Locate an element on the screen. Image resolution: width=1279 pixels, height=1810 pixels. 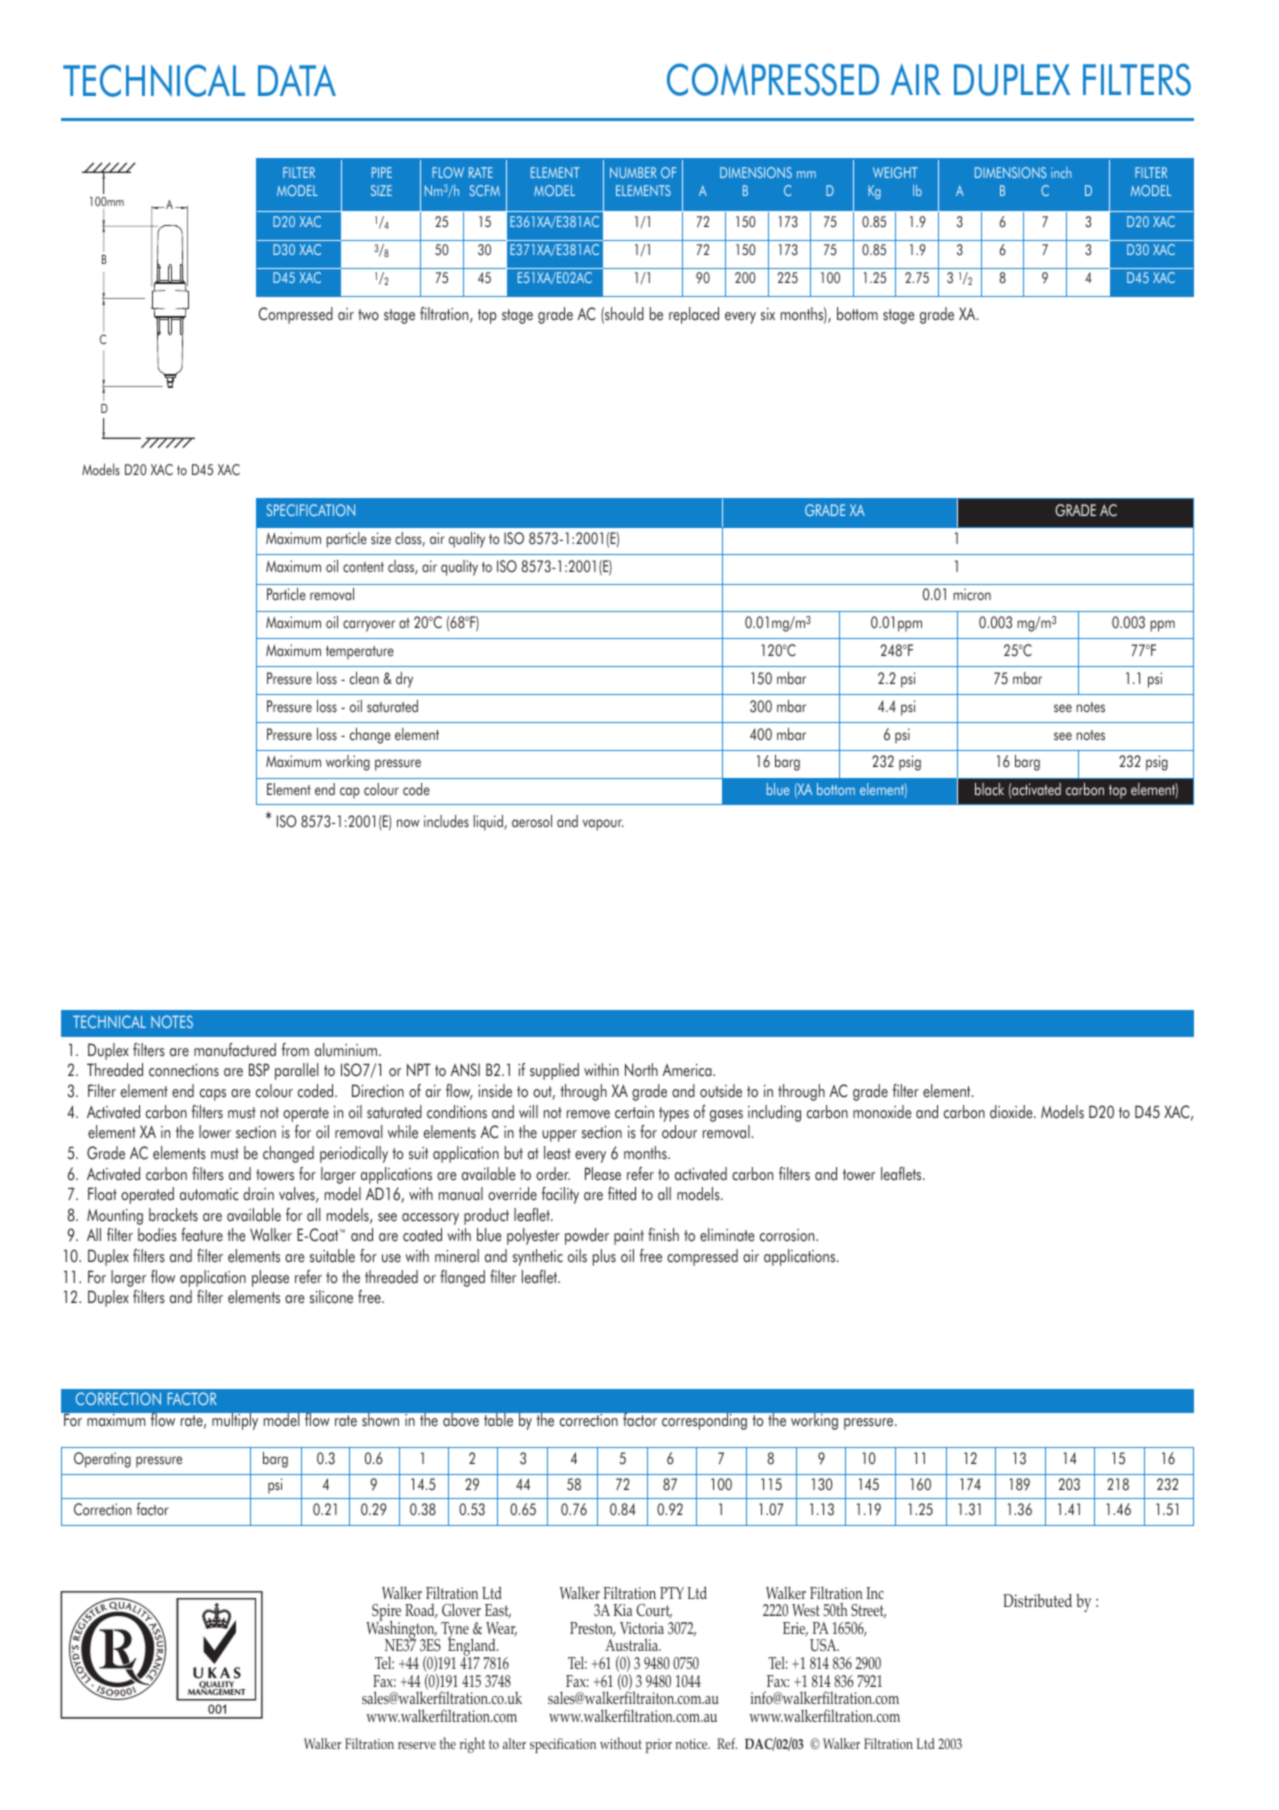
WEIGHT is located at coordinates (895, 172).
